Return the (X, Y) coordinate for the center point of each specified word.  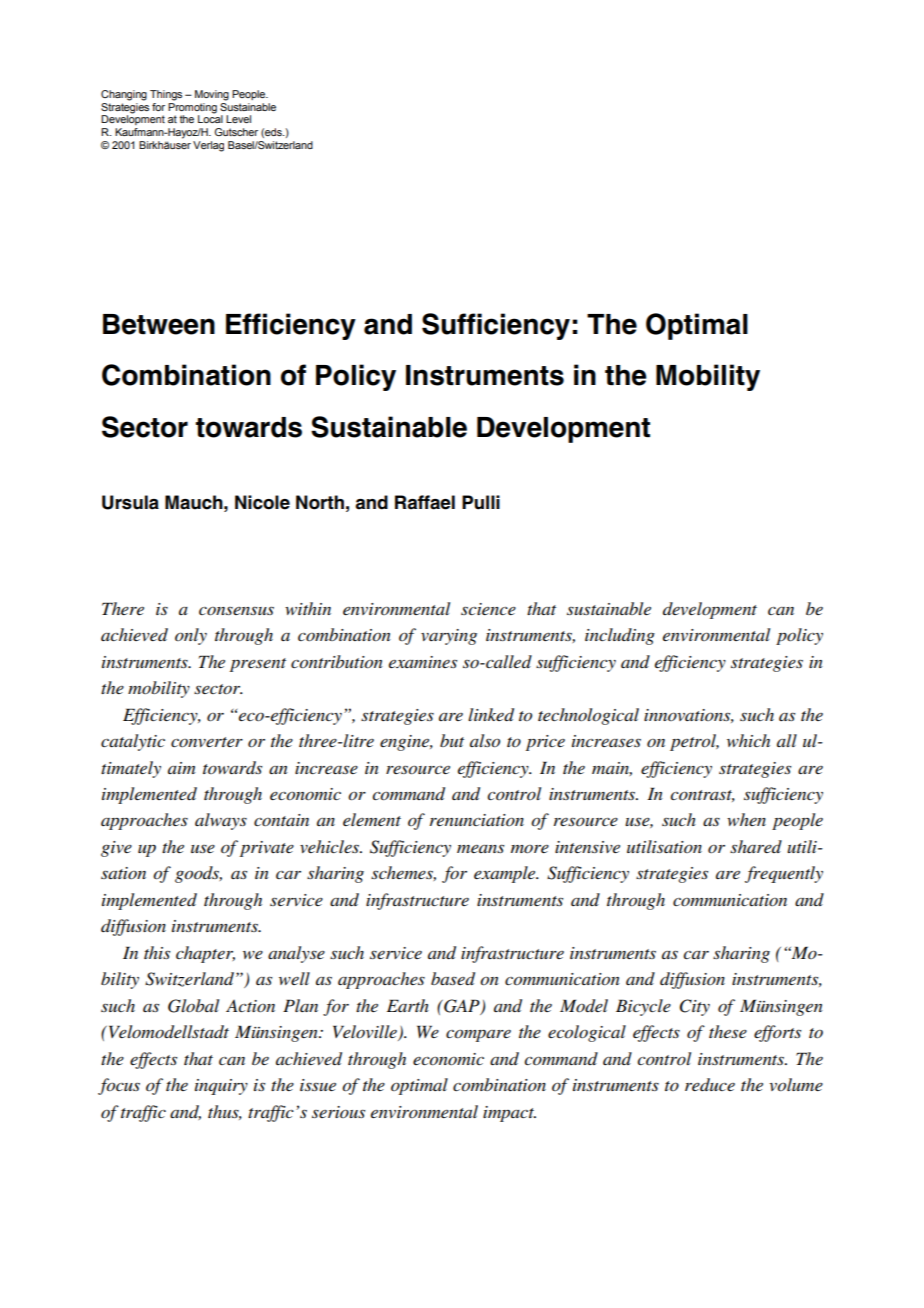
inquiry (221, 1087)
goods (198, 874)
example (506, 874)
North (320, 502)
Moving (212, 95)
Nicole (262, 502)
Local (210, 118)
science (488, 609)
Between (159, 324)
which (748, 740)
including (620, 636)
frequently (784, 874)
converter (207, 742)
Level (238, 119)
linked (491, 714)
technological (588, 716)
